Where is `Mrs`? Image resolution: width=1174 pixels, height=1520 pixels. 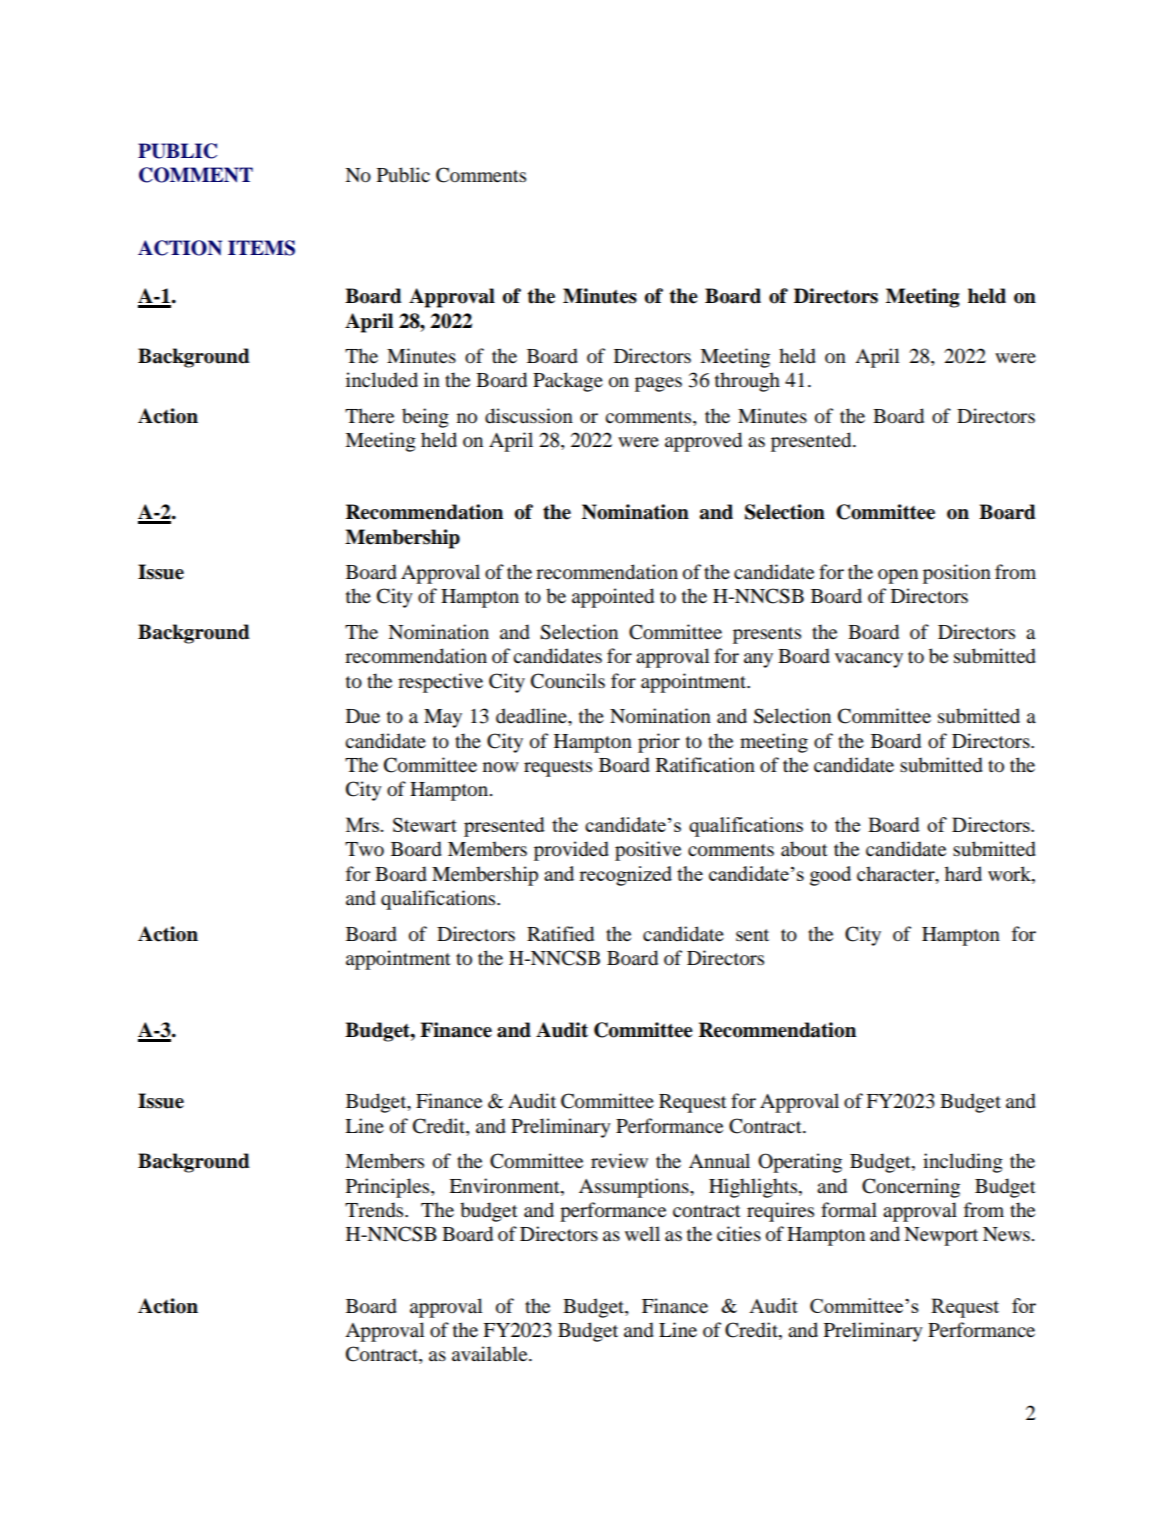 Mrs is located at coordinates (362, 824).
